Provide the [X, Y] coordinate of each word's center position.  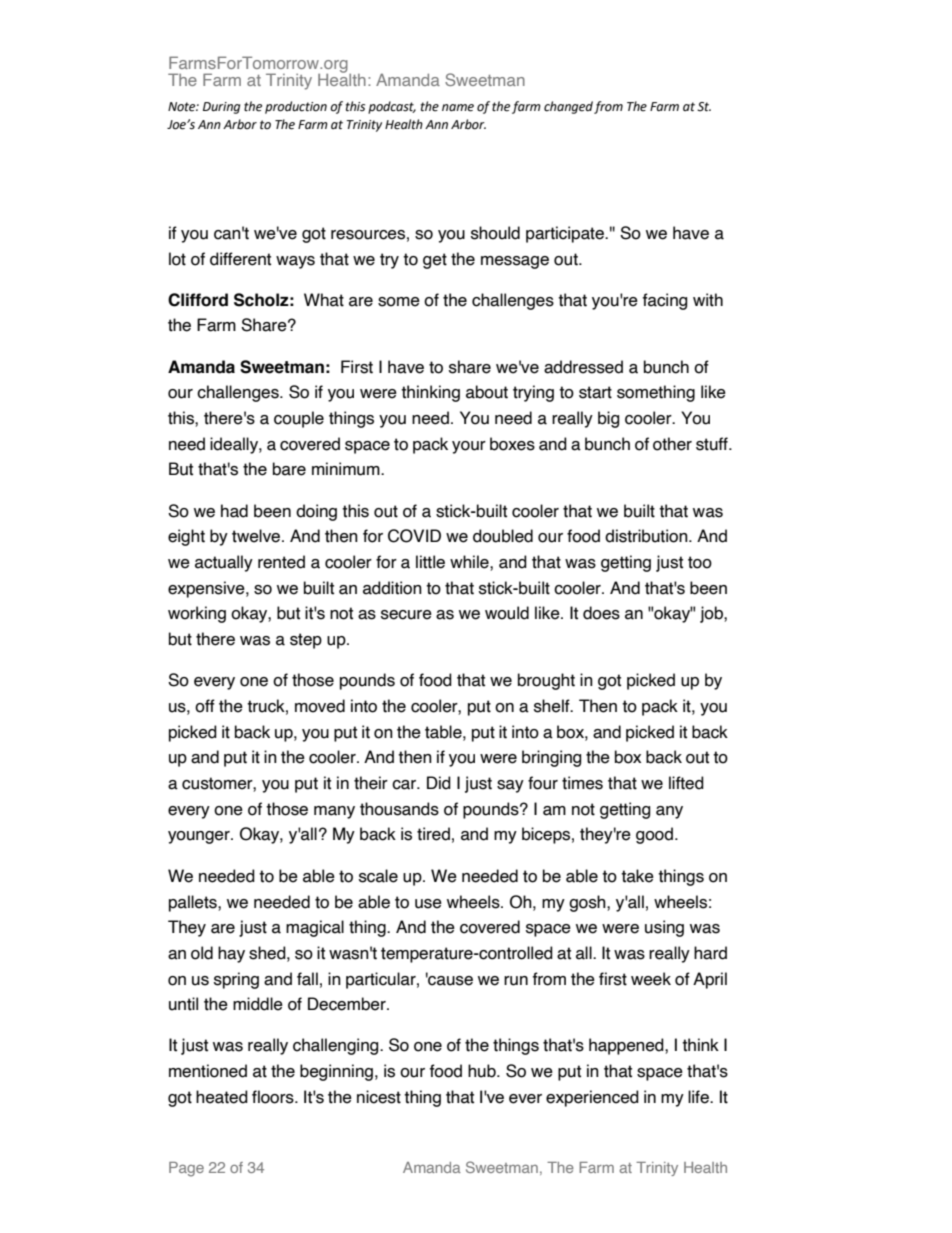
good [654, 835]
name [458, 108]
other [672, 444]
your [469, 447]
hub [483, 1071]
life [699, 1097]
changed [568, 107]
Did [439, 783]
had [234, 511]
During [221, 108]
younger [200, 837]
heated [222, 1097]
